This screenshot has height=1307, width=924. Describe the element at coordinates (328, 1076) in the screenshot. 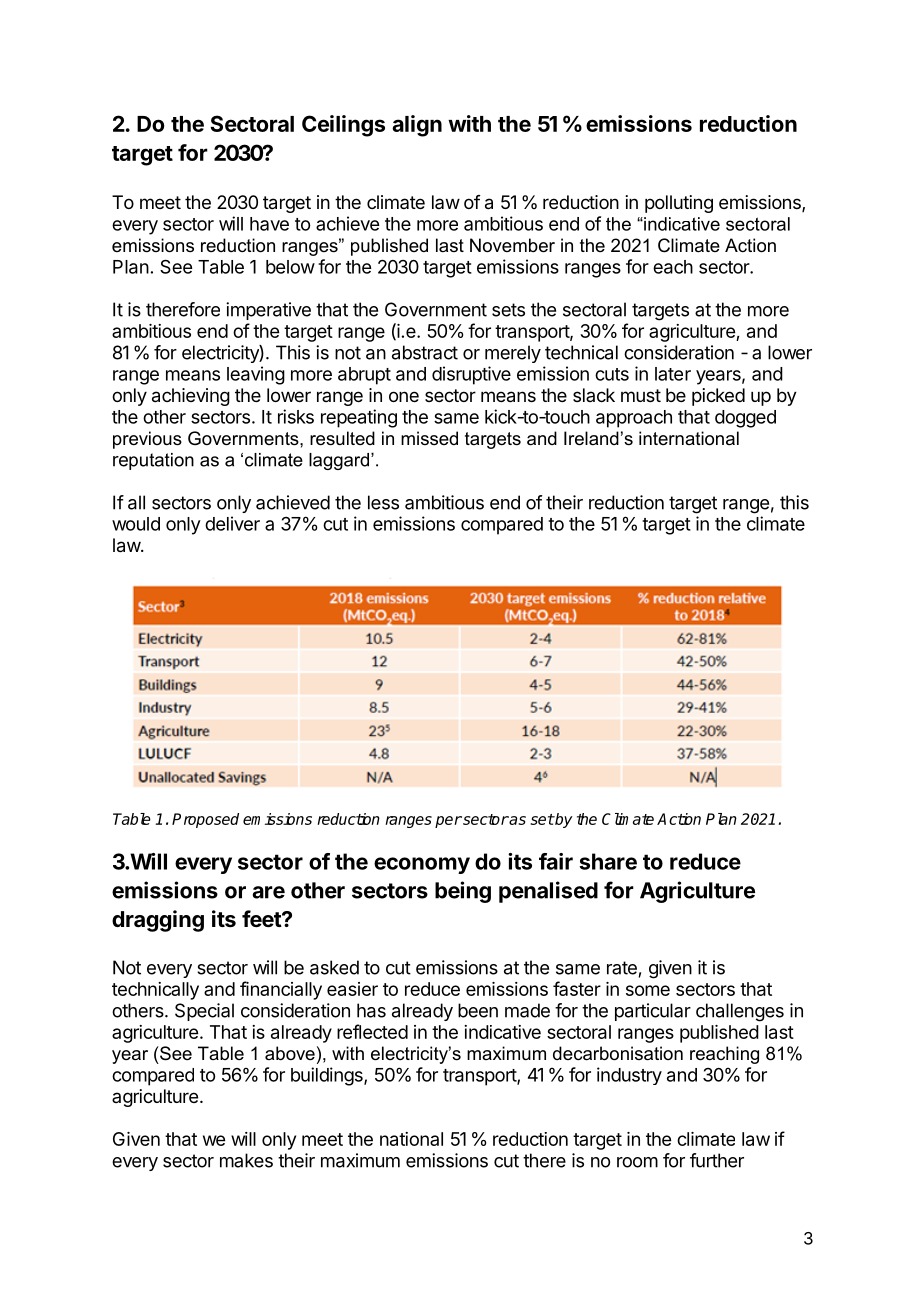

I see `buildings` at that location.
